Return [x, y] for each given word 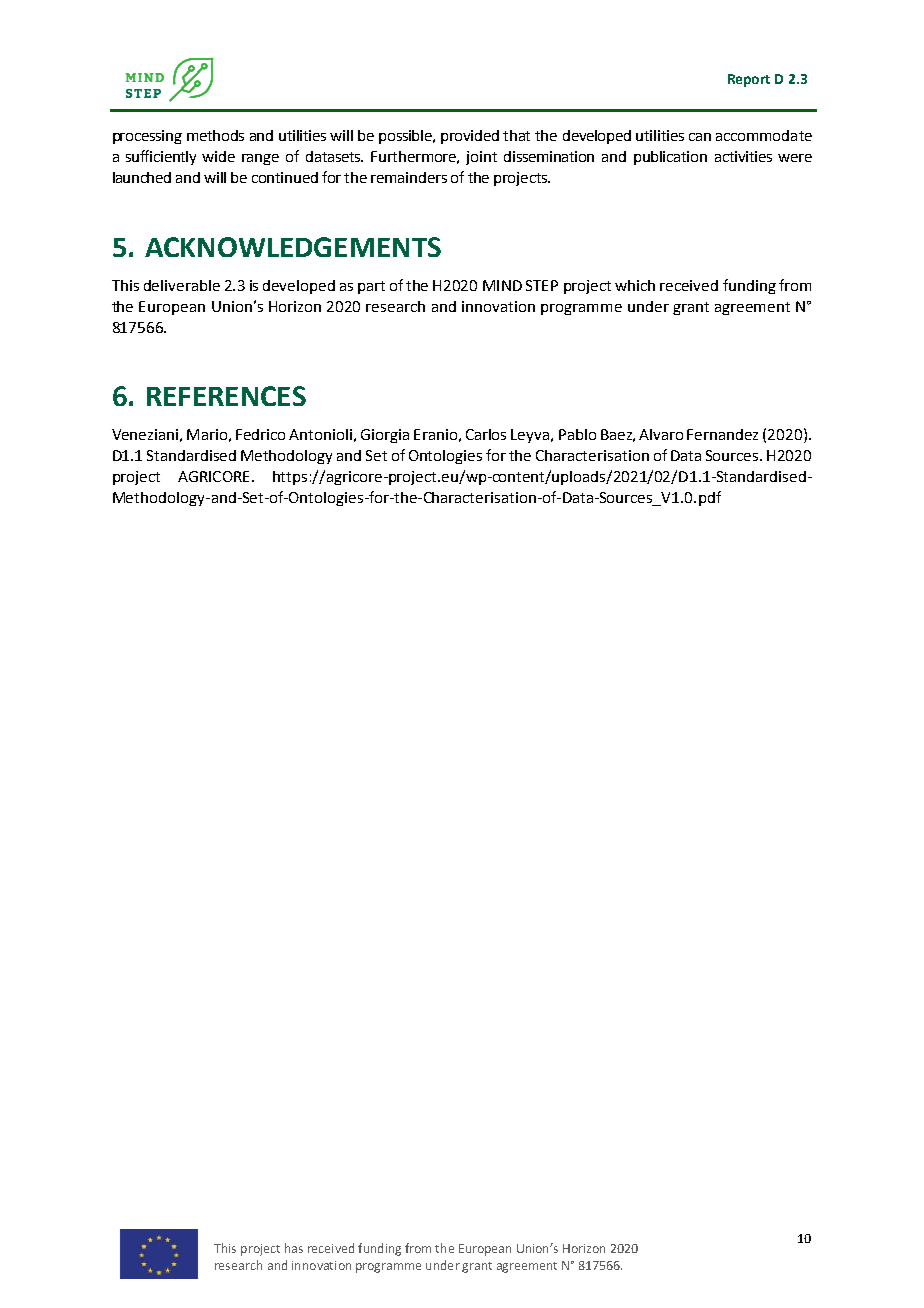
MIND [502, 285]
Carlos [486, 434]
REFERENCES [226, 396]
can [700, 137]
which [635, 285]
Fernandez [722, 434]
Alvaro [661, 434]
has [294, 1248]
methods [215, 135]
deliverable [182, 285]
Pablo [577, 434]
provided [470, 137]
